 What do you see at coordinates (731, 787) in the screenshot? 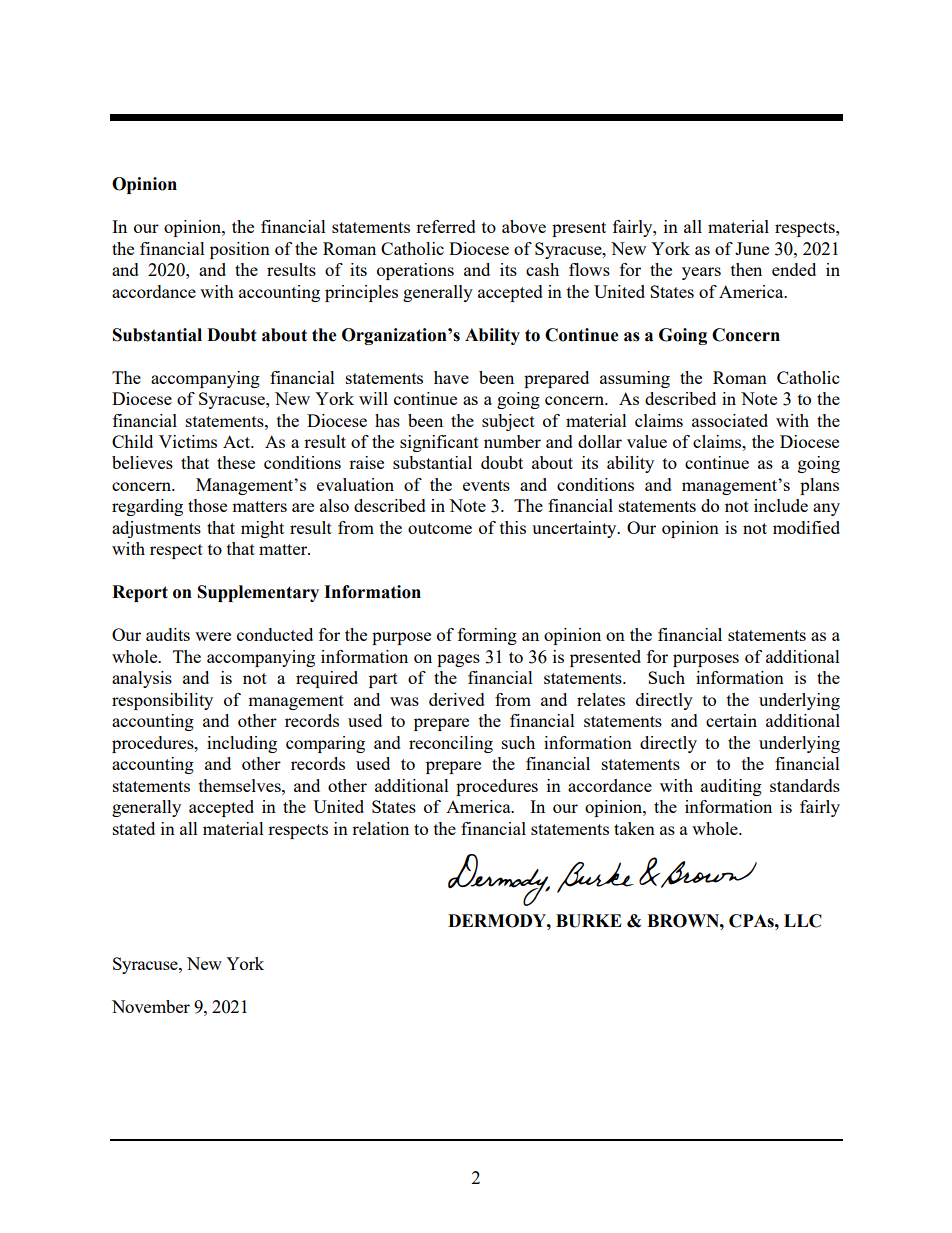
I see `auditing` at bounding box center [731, 787].
